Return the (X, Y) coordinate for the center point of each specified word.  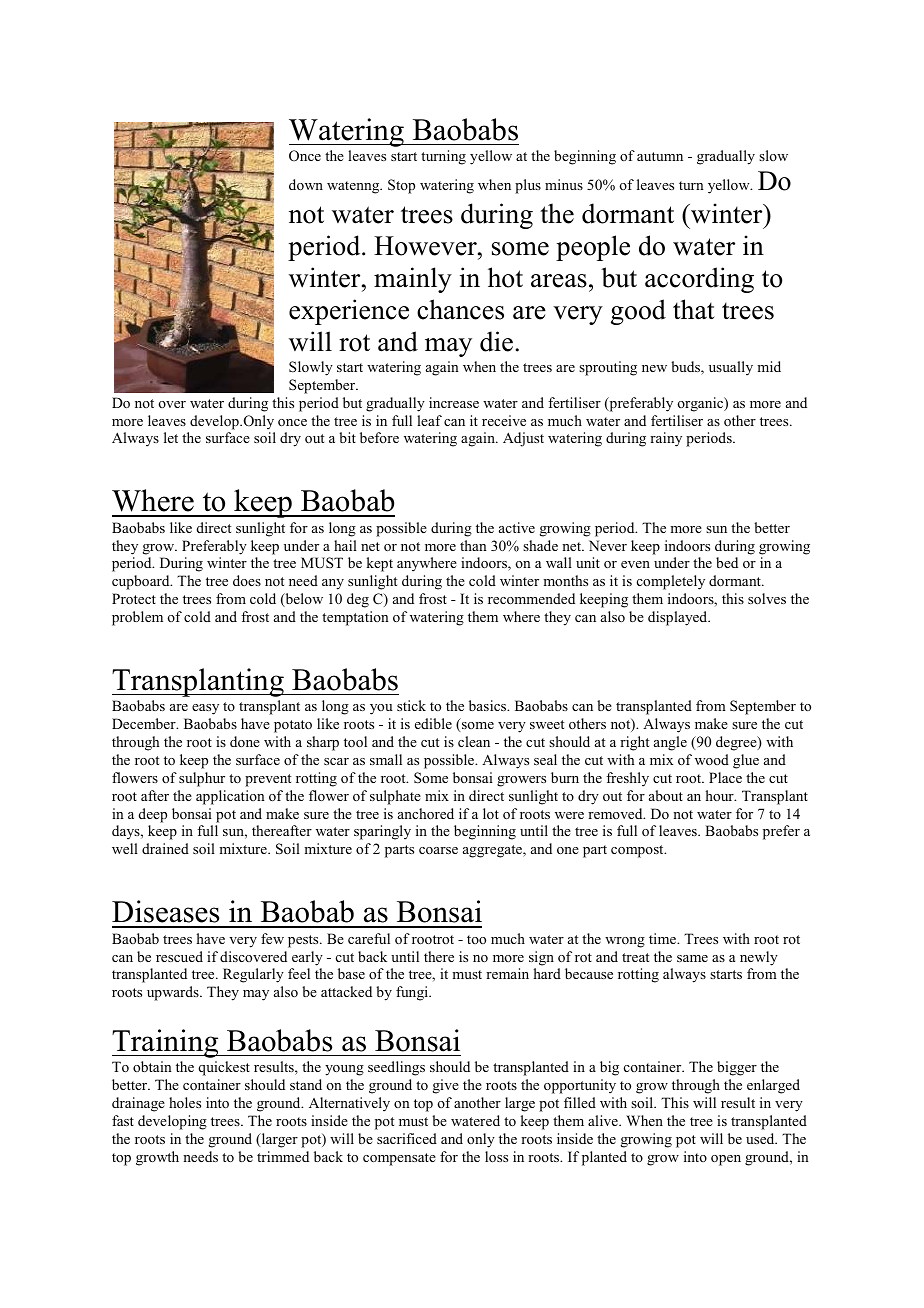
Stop (401, 186)
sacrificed (407, 1138)
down (306, 184)
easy (205, 709)
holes (185, 1102)
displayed (679, 618)
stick (411, 705)
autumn (660, 156)
